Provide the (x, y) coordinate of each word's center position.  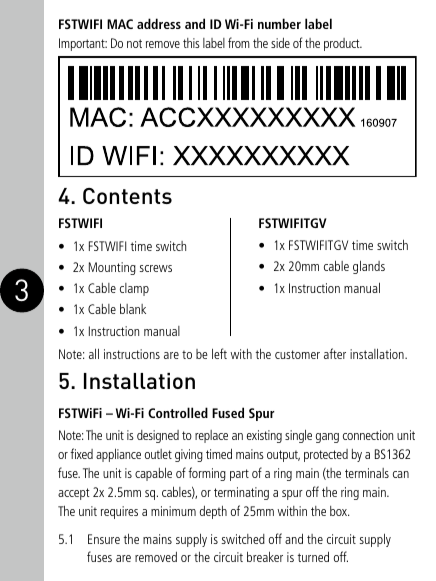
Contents (127, 196)
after (335, 353)
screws (156, 268)
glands (369, 267)
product (343, 44)
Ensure (104, 539)
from (239, 42)
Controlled (178, 412)
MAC (120, 24)
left (219, 353)
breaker (265, 556)
